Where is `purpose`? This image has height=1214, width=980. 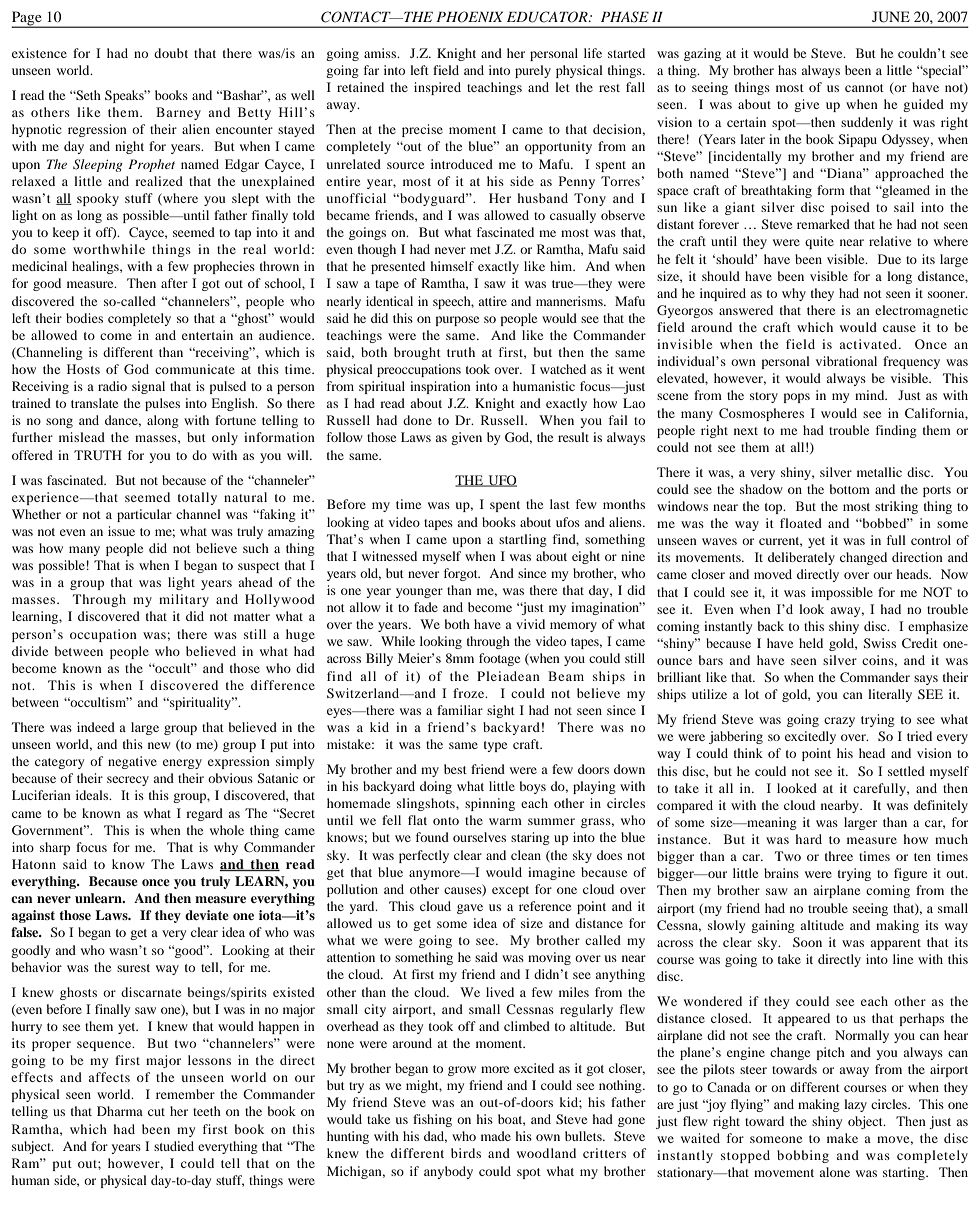 purpose is located at coordinates (457, 321).
